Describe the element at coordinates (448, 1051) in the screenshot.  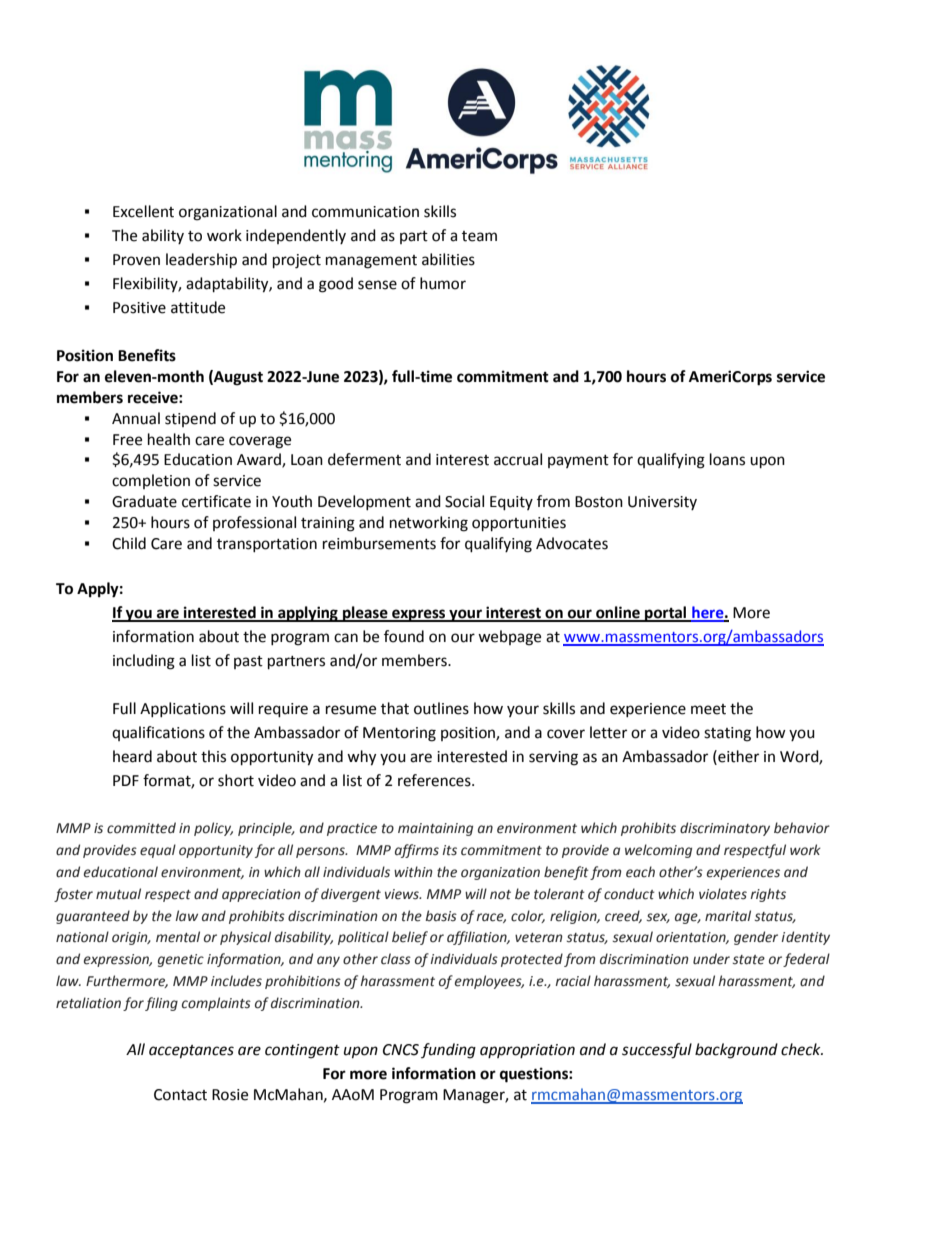
I see `funding` at that location.
